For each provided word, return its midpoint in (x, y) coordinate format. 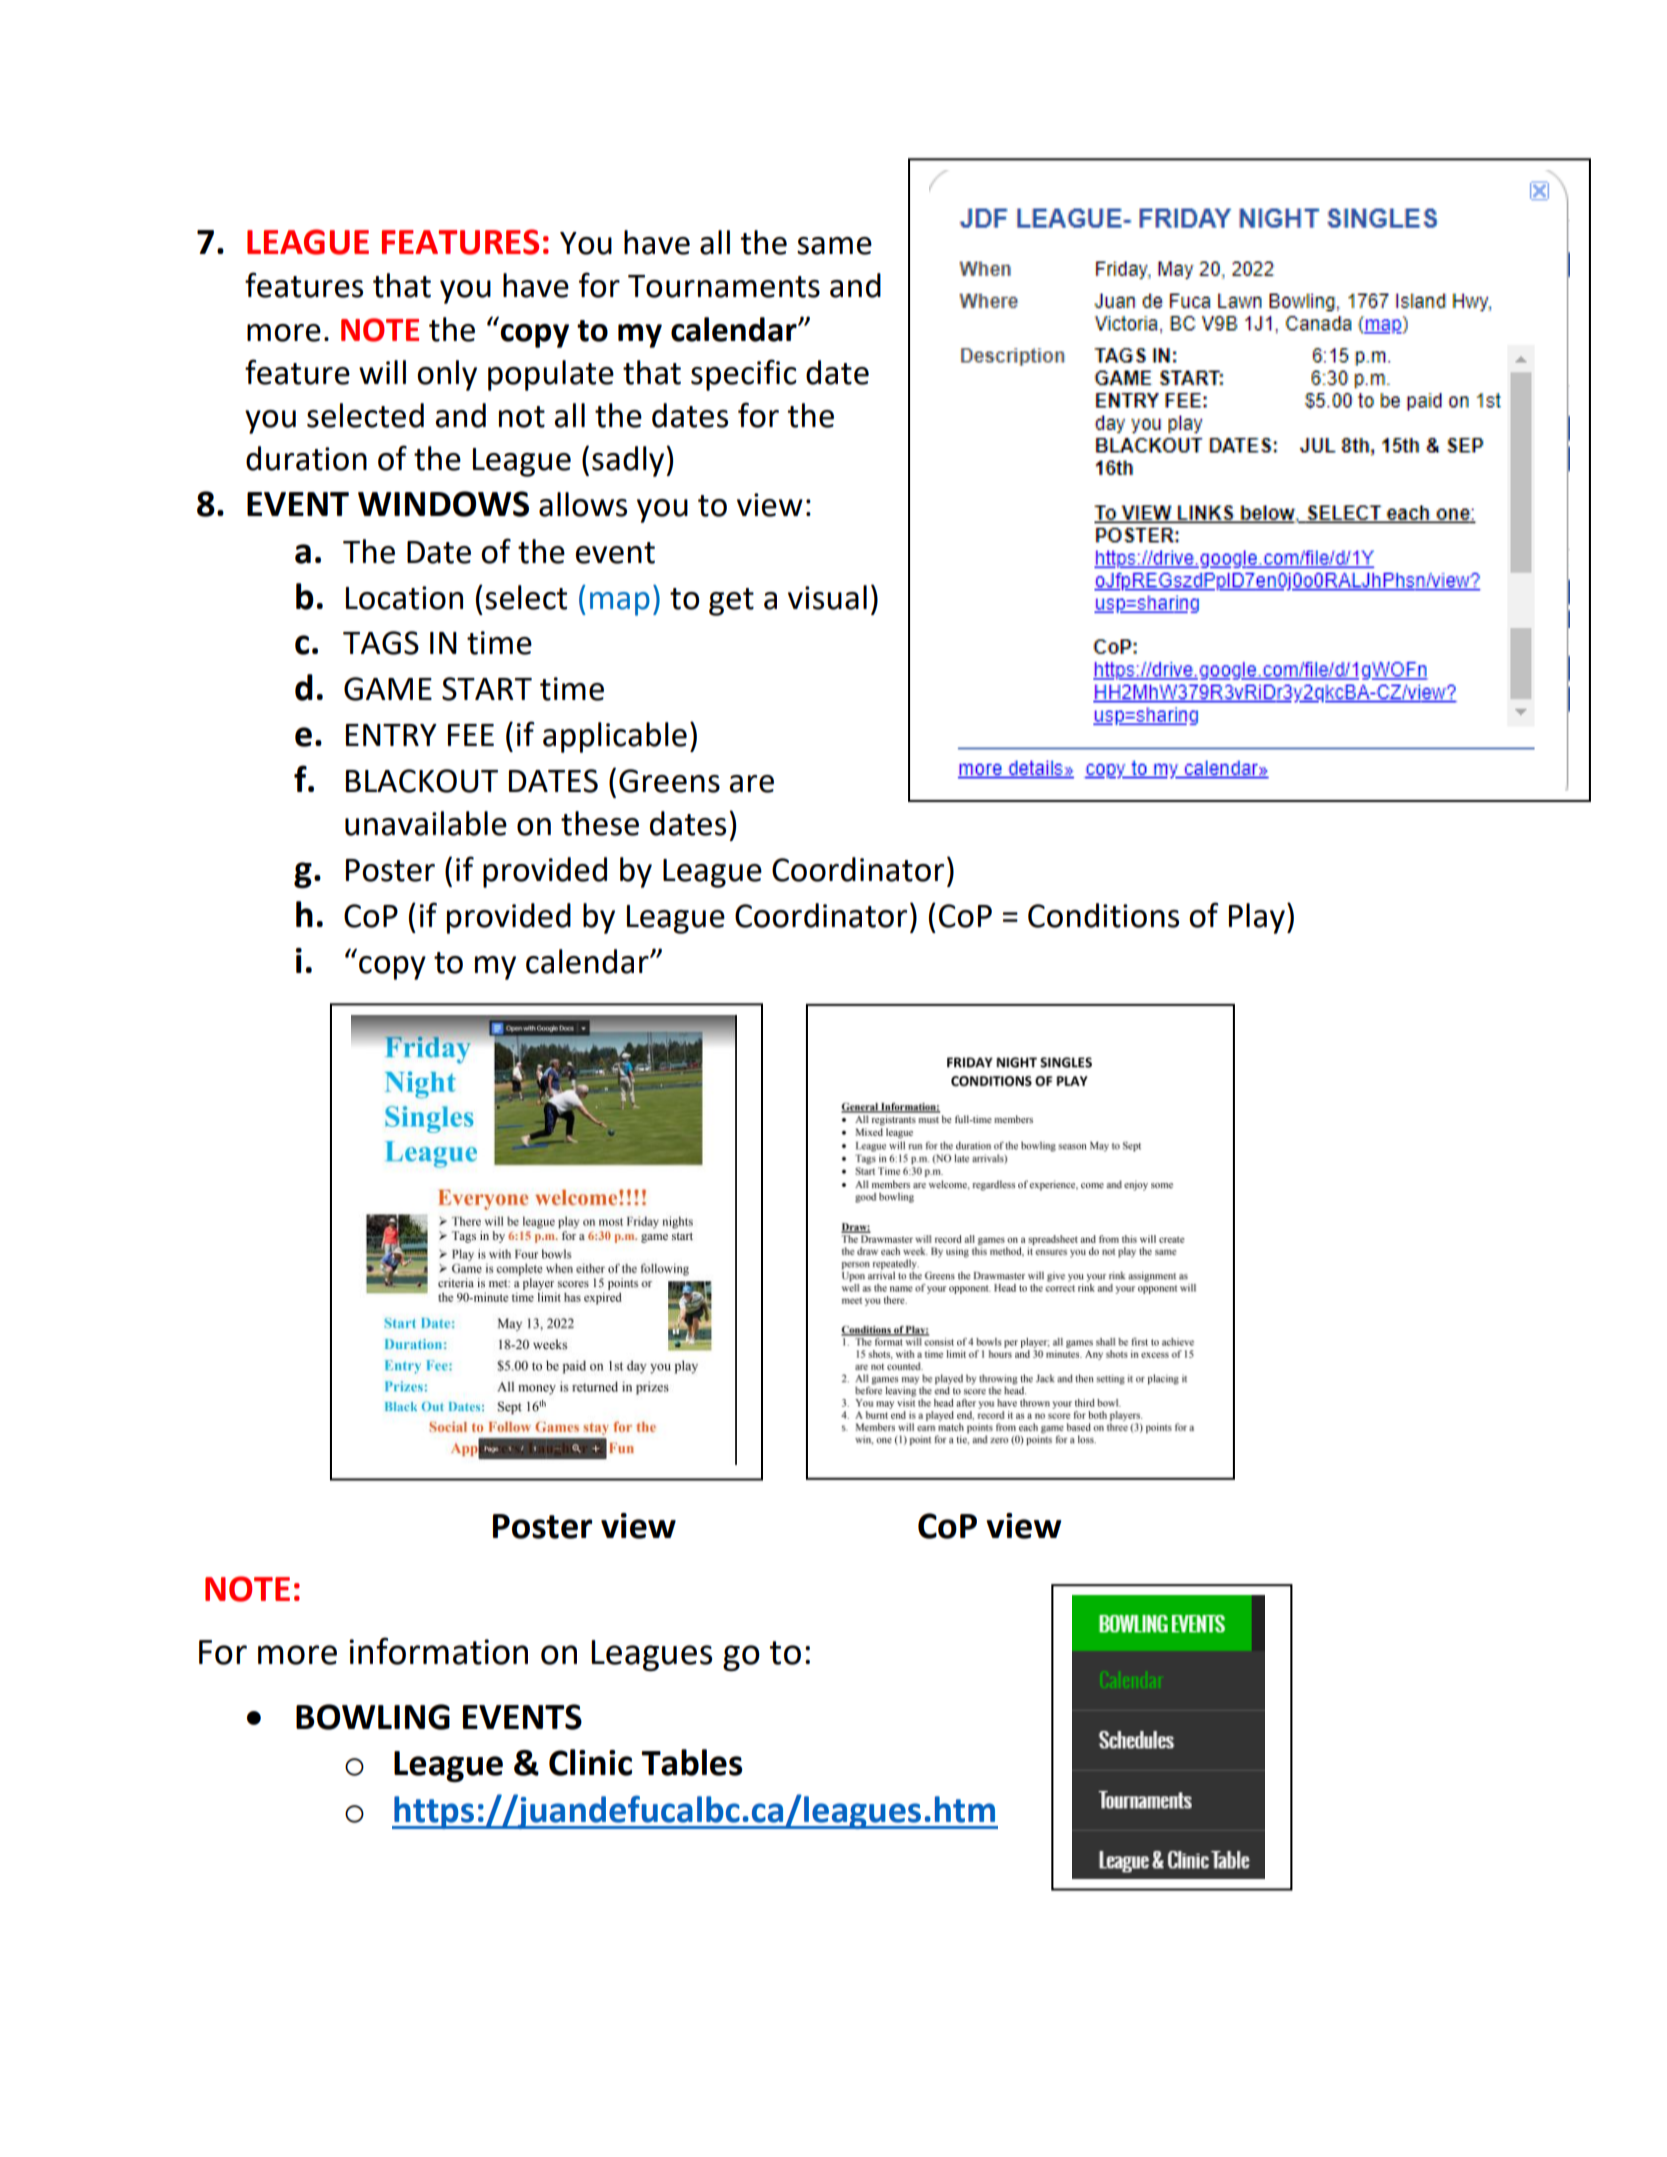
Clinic (590, 1762)
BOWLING (373, 1717)
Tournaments (724, 286)
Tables (691, 1762)
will (382, 372)
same (834, 246)
